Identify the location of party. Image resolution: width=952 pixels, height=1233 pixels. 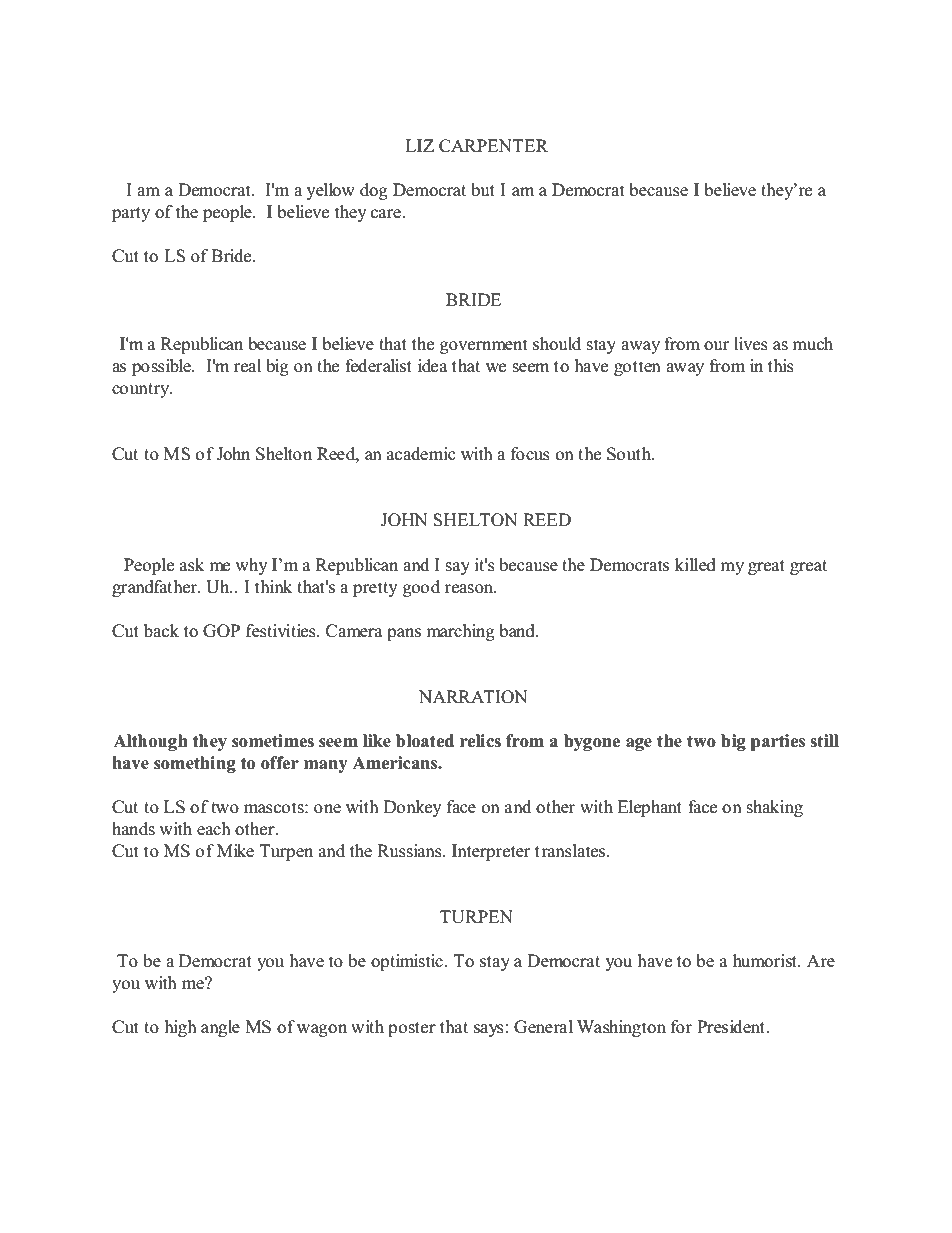
(131, 214).
